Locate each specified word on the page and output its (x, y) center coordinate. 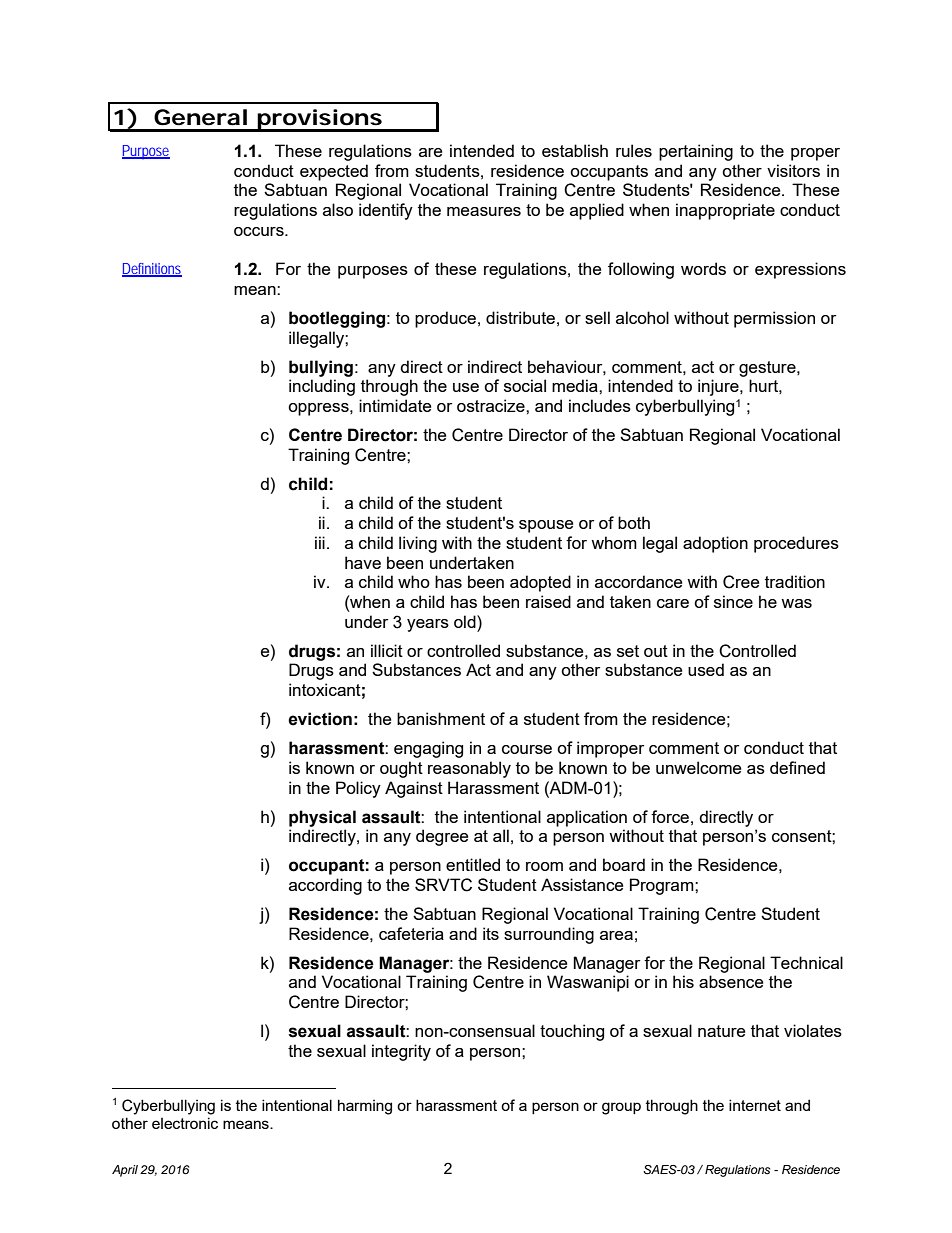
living (418, 544)
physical (322, 818)
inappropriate (725, 211)
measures (484, 211)
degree (442, 837)
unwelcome (698, 767)
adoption (715, 544)
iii (320, 542)
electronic (185, 1123)
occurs (260, 231)
